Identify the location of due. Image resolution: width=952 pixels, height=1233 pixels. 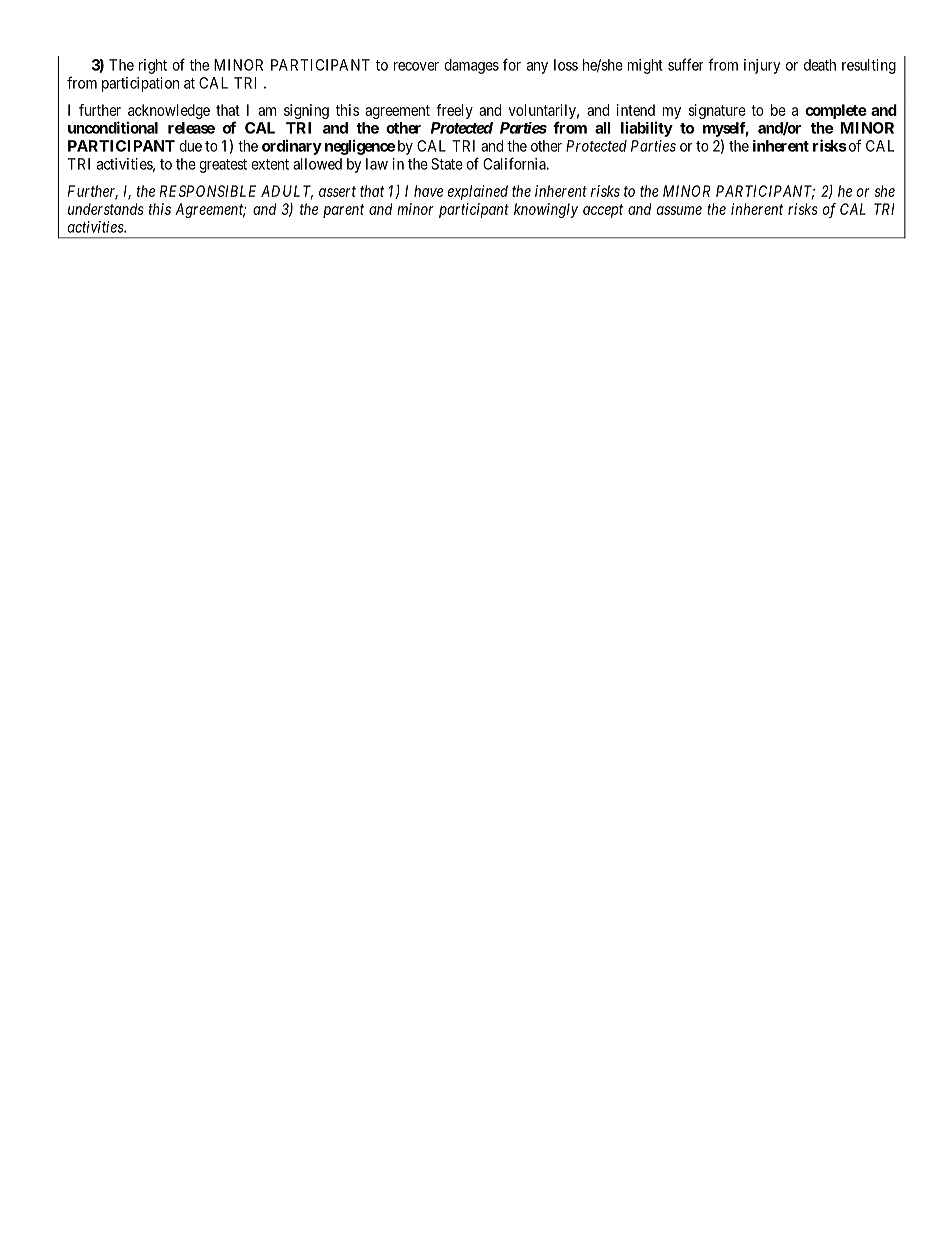
(190, 146).
